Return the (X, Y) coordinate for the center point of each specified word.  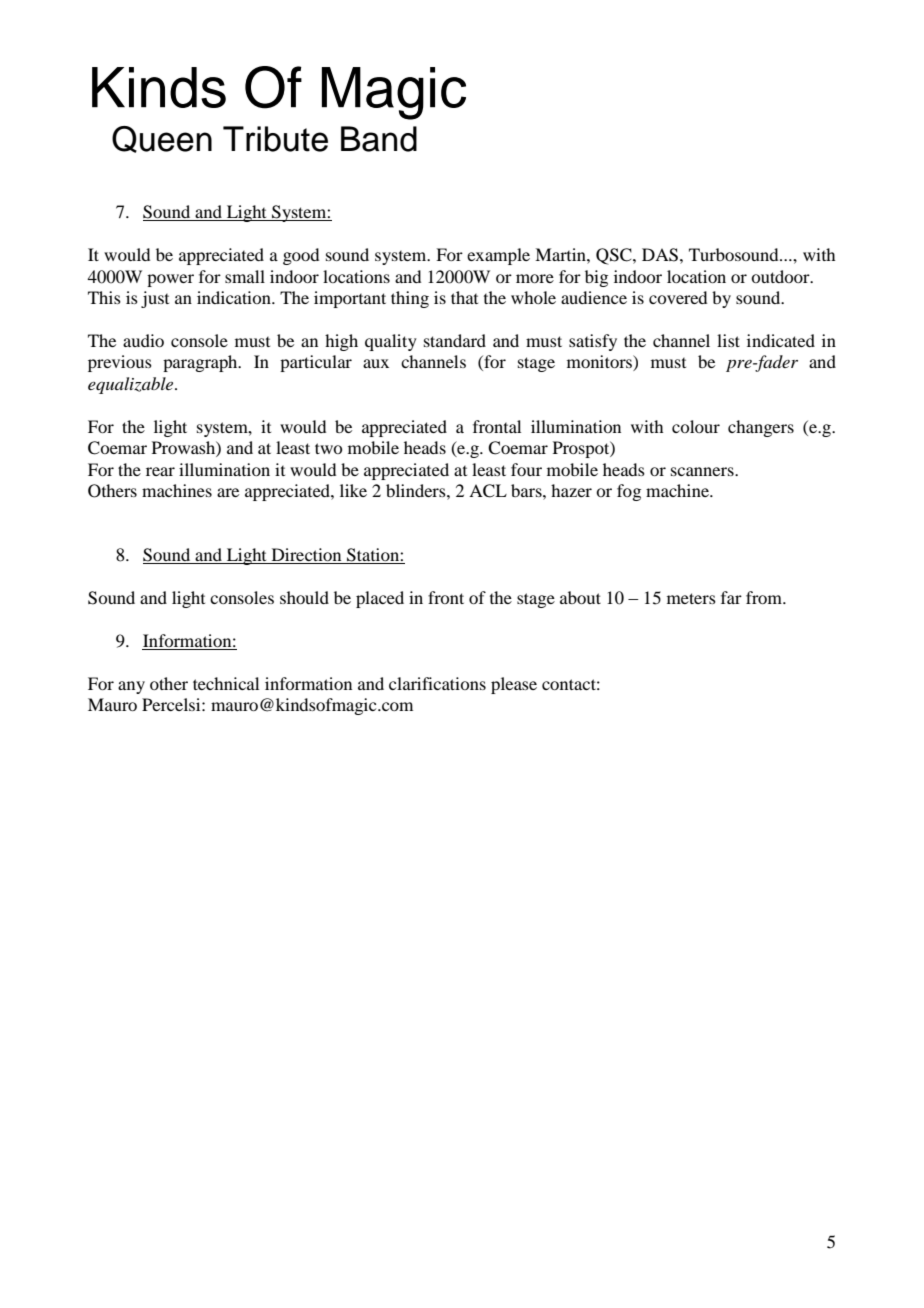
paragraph (201, 363)
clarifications (437, 683)
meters (691, 598)
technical (226, 683)
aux (376, 363)
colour (696, 426)
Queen (162, 139)
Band (379, 139)
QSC (615, 256)
